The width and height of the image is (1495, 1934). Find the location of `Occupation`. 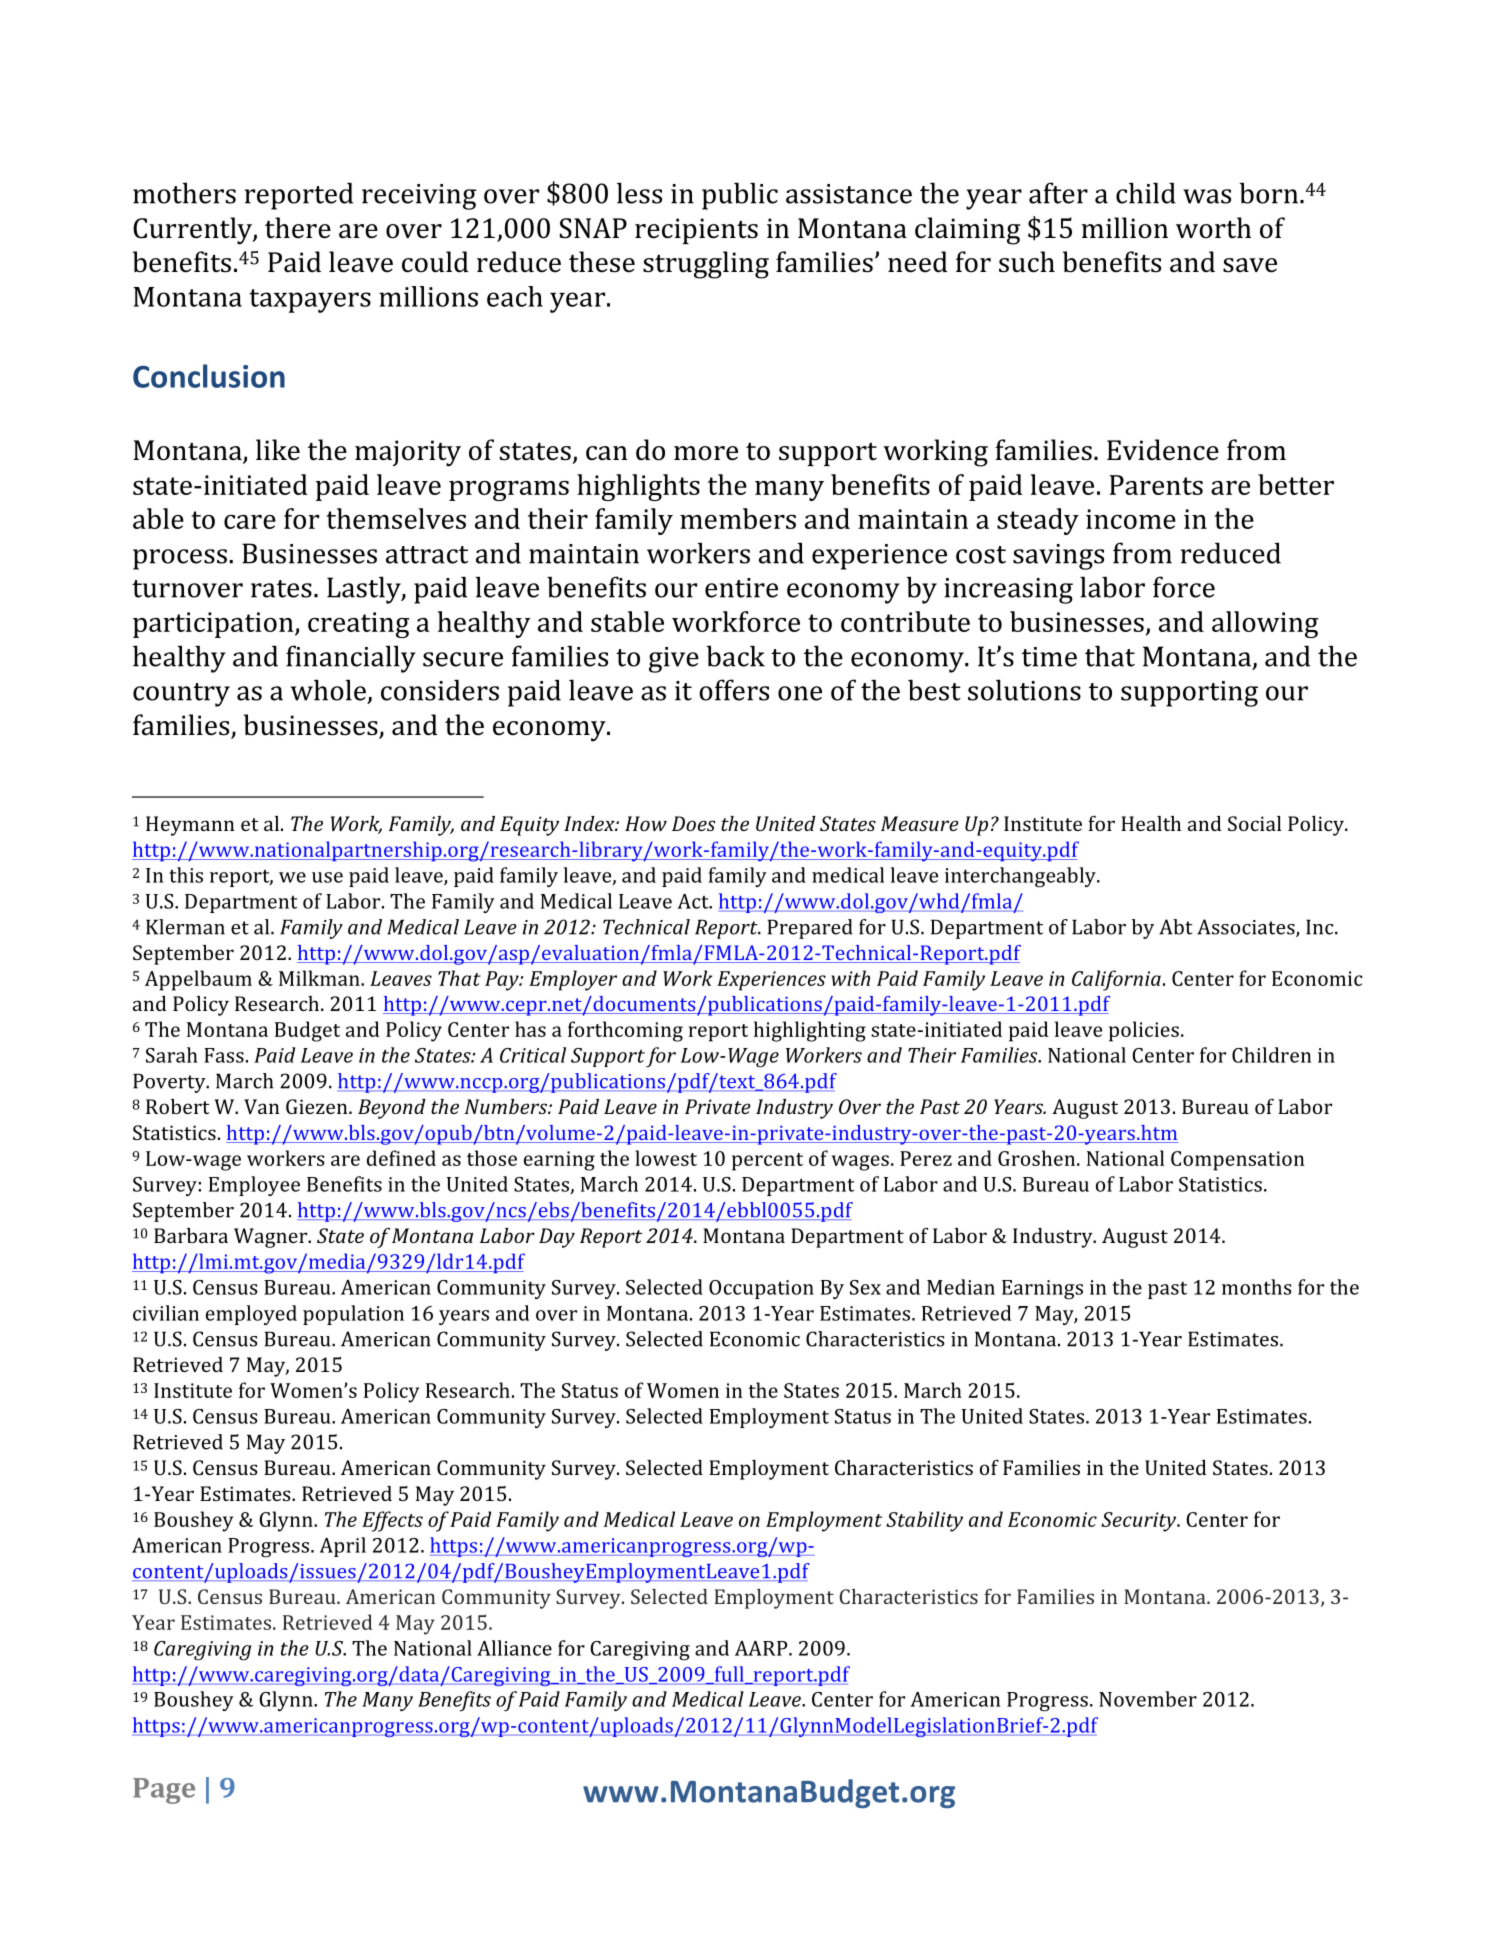

Occupation is located at coordinates (761, 1289).
